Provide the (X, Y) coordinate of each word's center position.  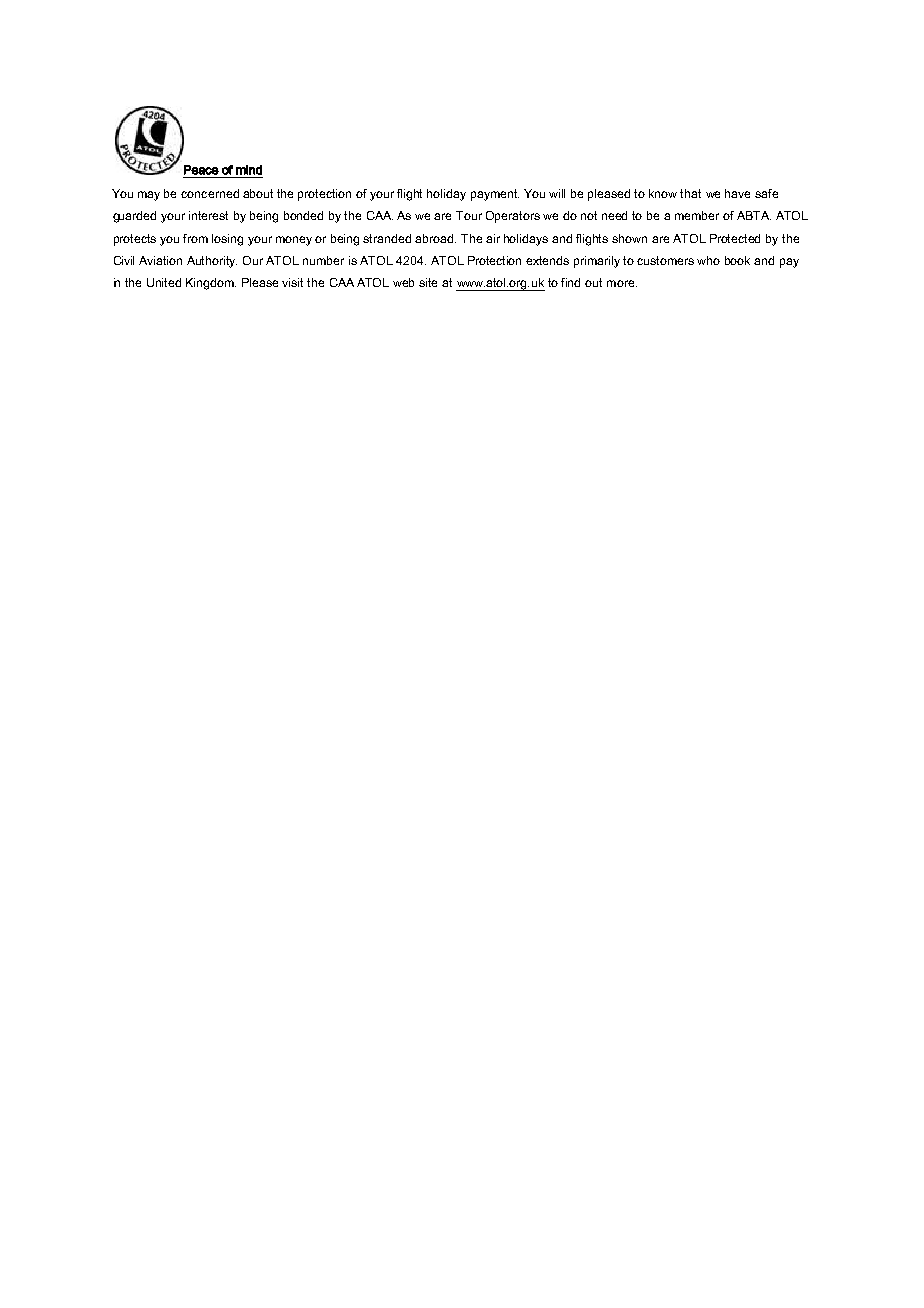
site (428, 282)
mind (249, 170)
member (697, 215)
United (164, 282)
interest (208, 215)
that (690, 193)
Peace (201, 170)
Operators (513, 217)
